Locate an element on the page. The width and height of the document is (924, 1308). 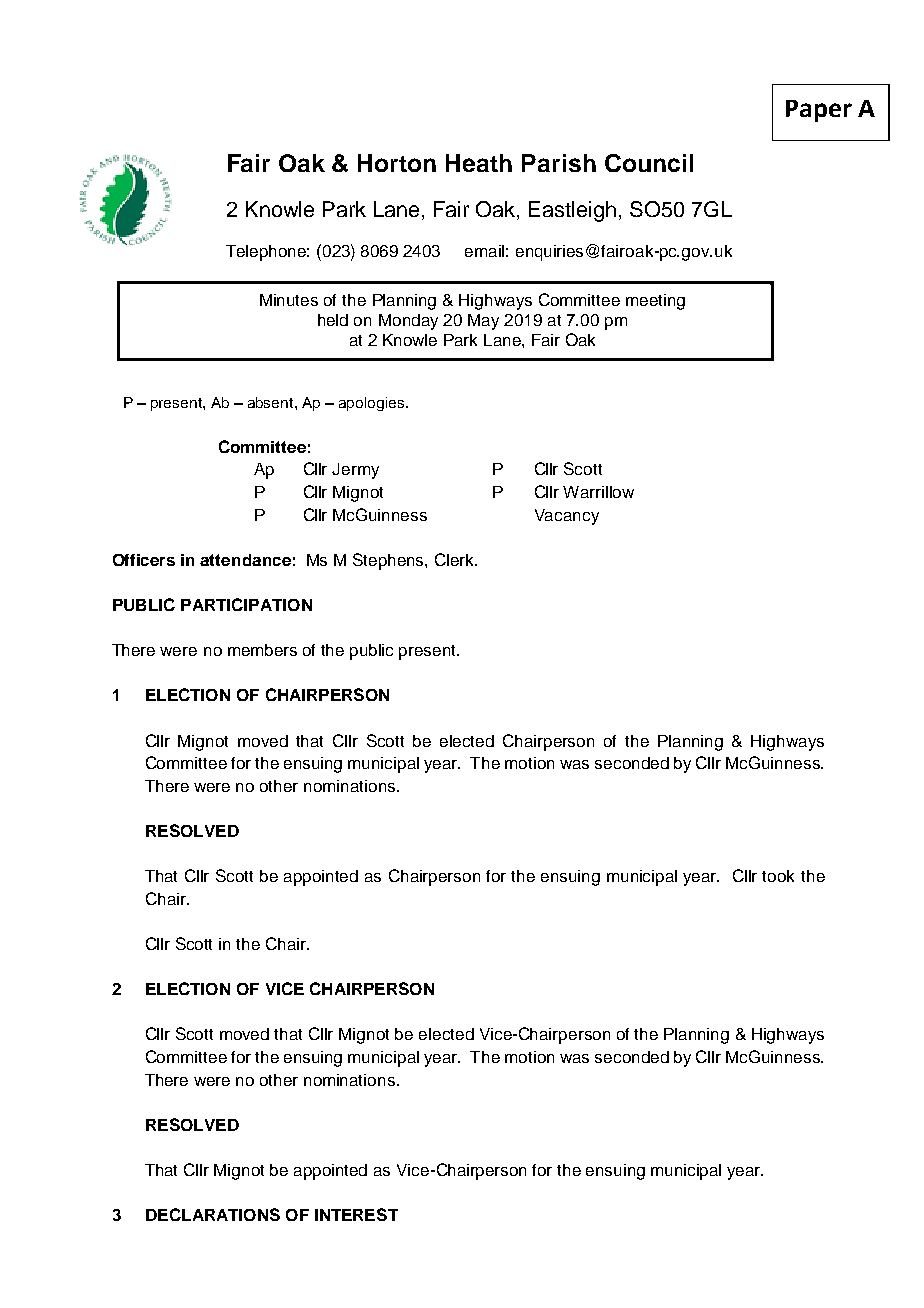
members is located at coordinates (262, 650).
